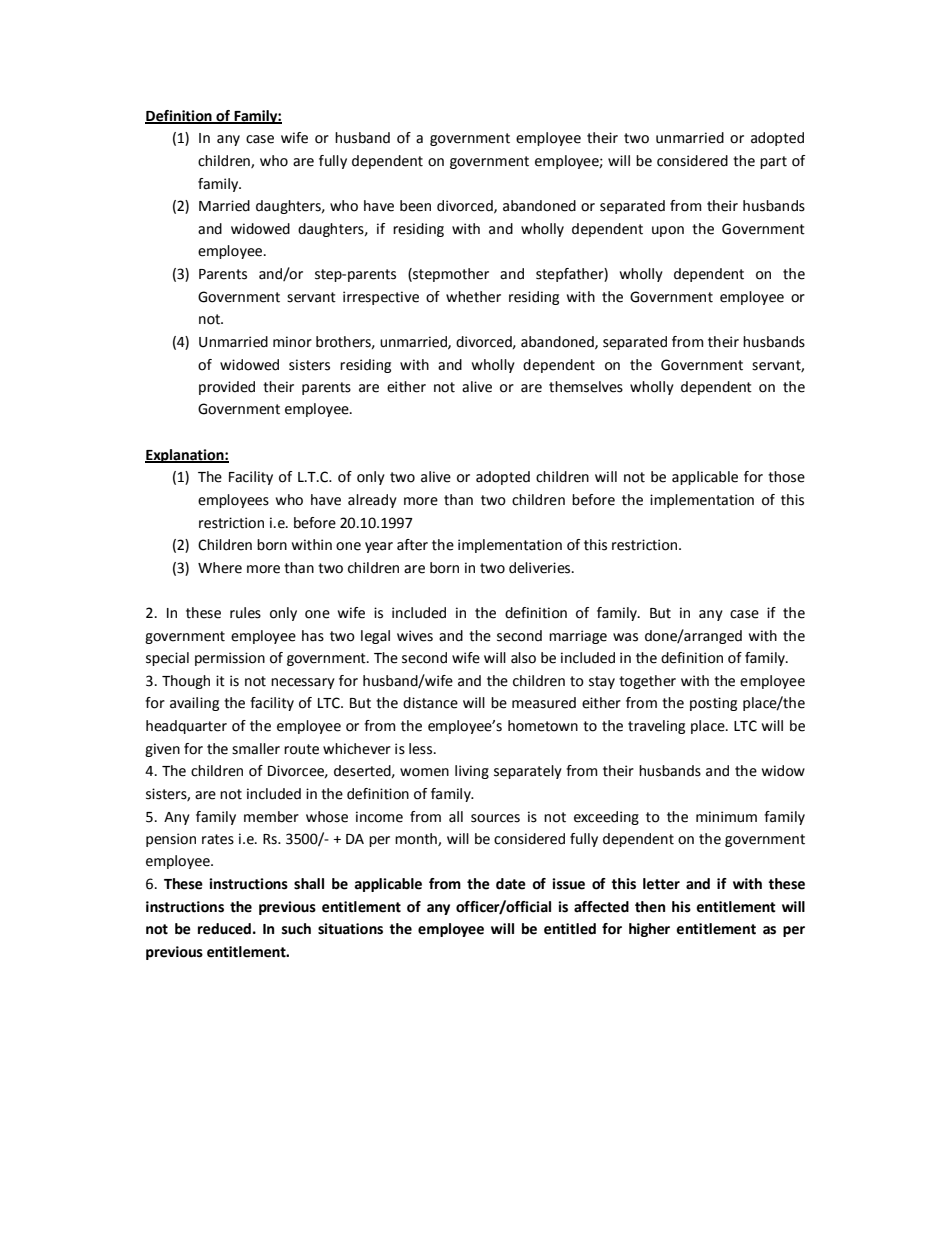 This screenshot has width=952, height=1233. What do you see at coordinates (220, 568) in the screenshot?
I see `Where` at bounding box center [220, 568].
